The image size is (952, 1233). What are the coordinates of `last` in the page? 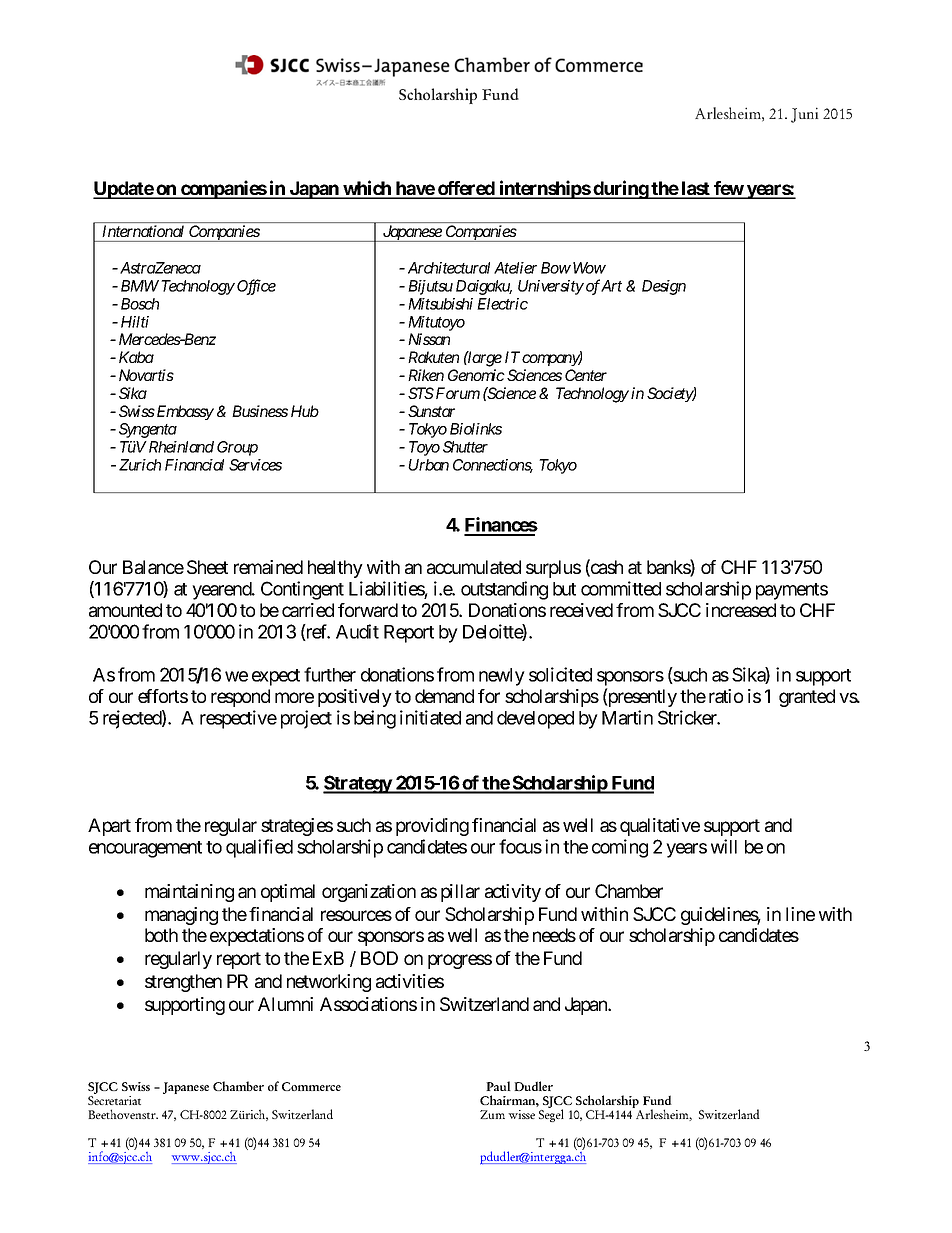 It's located at (695, 189).
